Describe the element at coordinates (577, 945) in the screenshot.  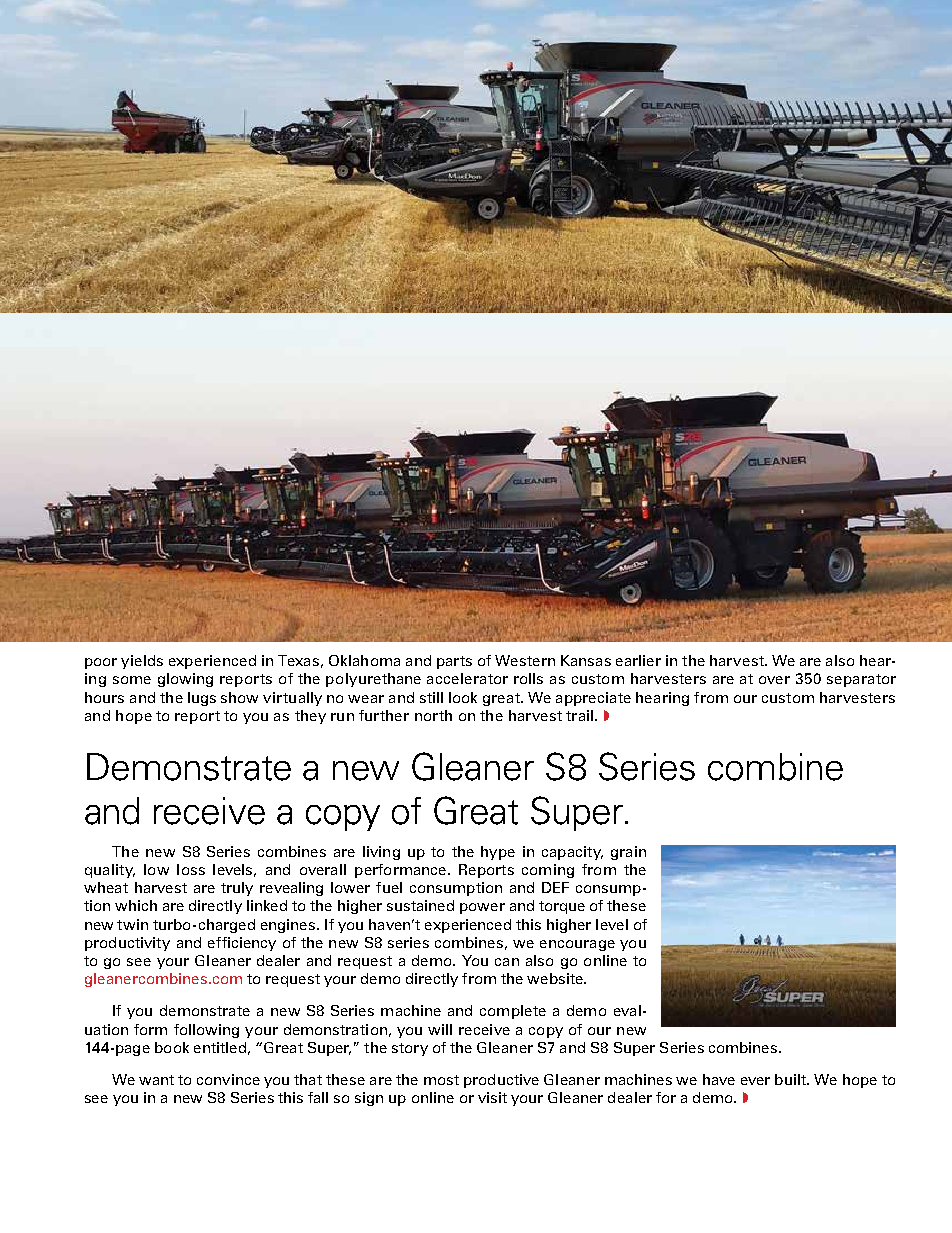
I see `encourage` at that location.
